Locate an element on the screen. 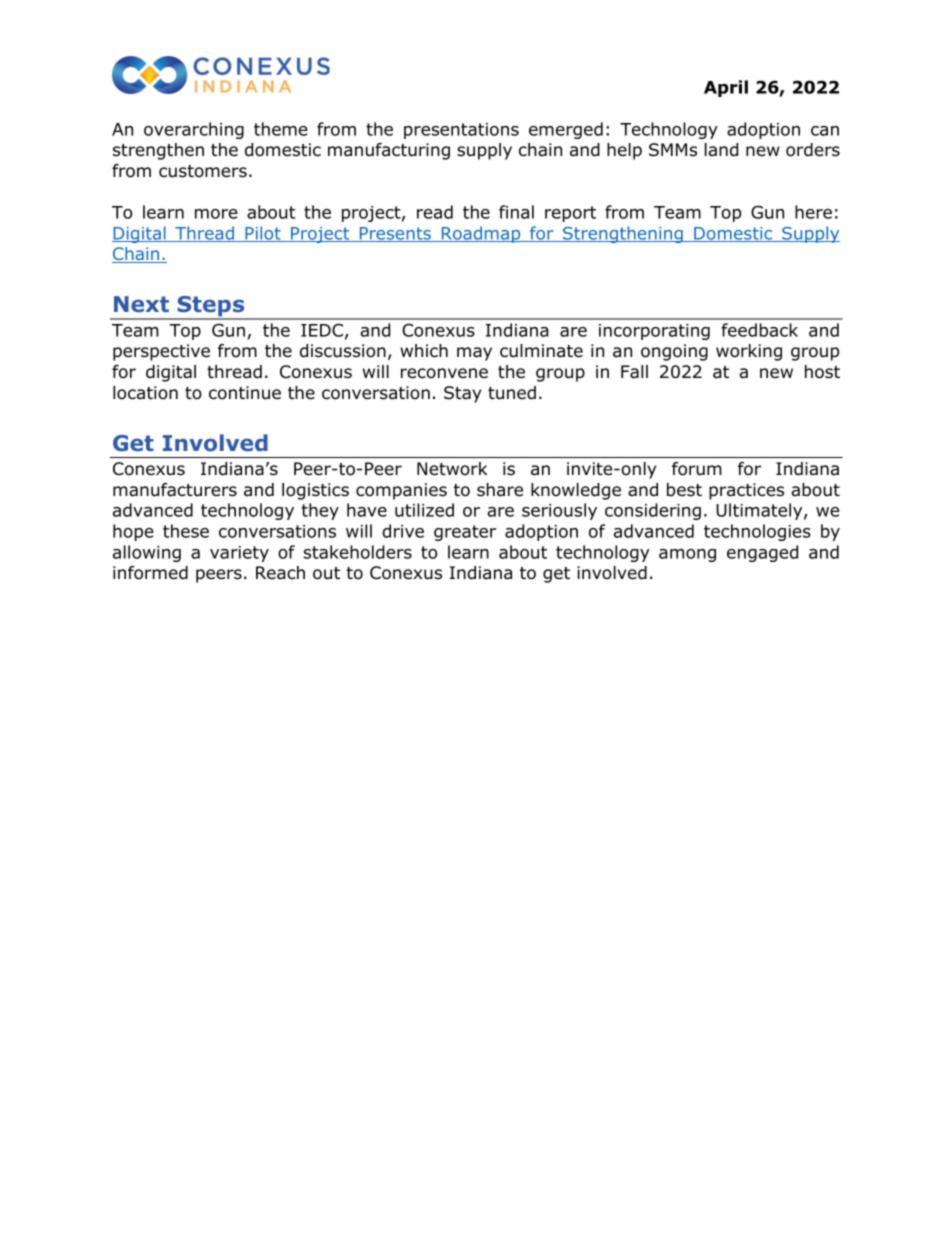  feedback is located at coordinates (759, 330).
